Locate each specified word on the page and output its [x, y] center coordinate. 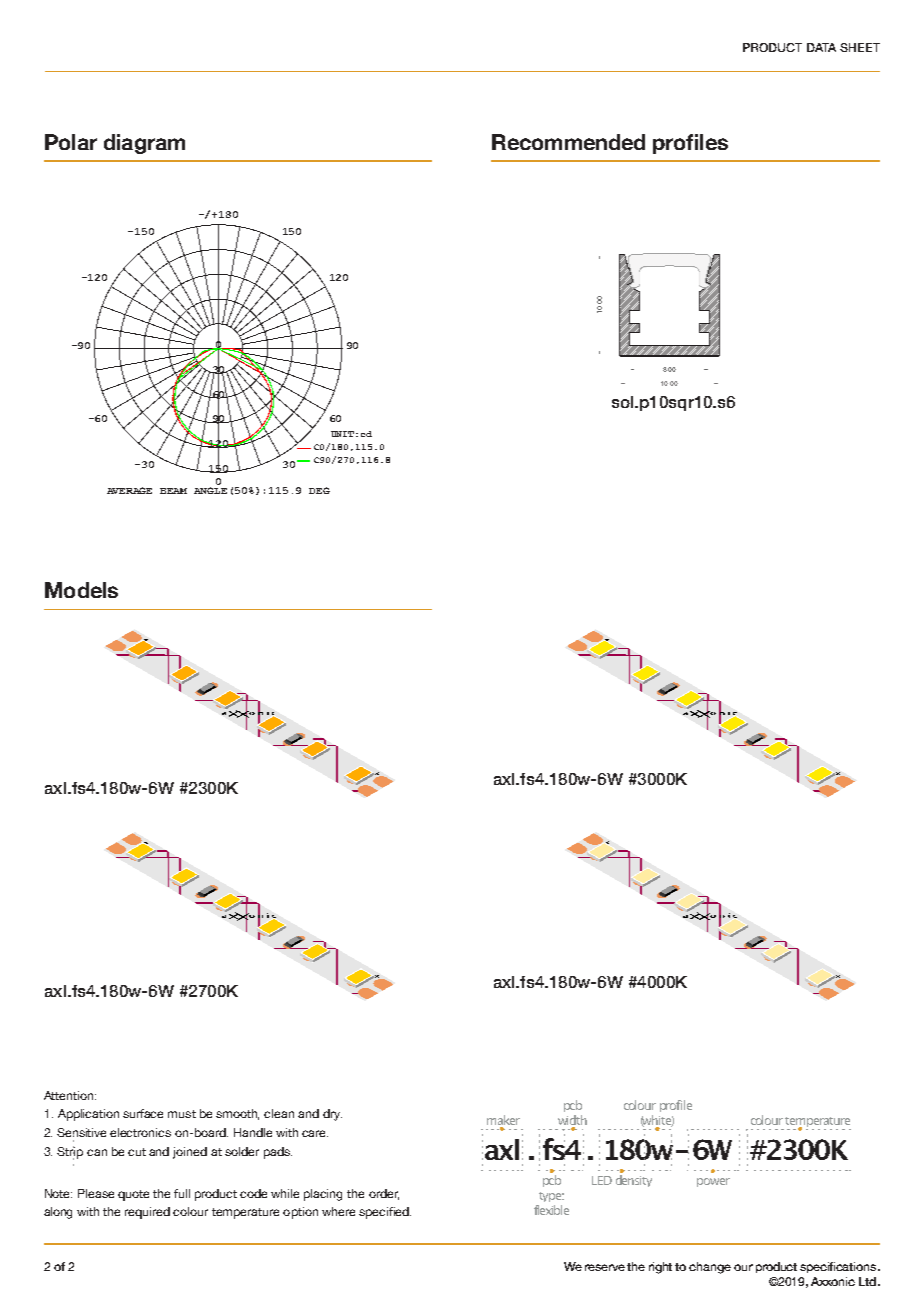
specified [385, 1213]
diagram [144, 144]
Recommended [568, 142]
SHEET [860, 47]
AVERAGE [129, 490]
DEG [319, 490]
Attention [70, 1095]
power [713, 1182]
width [572, 1121]
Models [81, 590]
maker [503, 1121]
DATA [821, 47]
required [147, 1213]
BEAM [173, 491]
